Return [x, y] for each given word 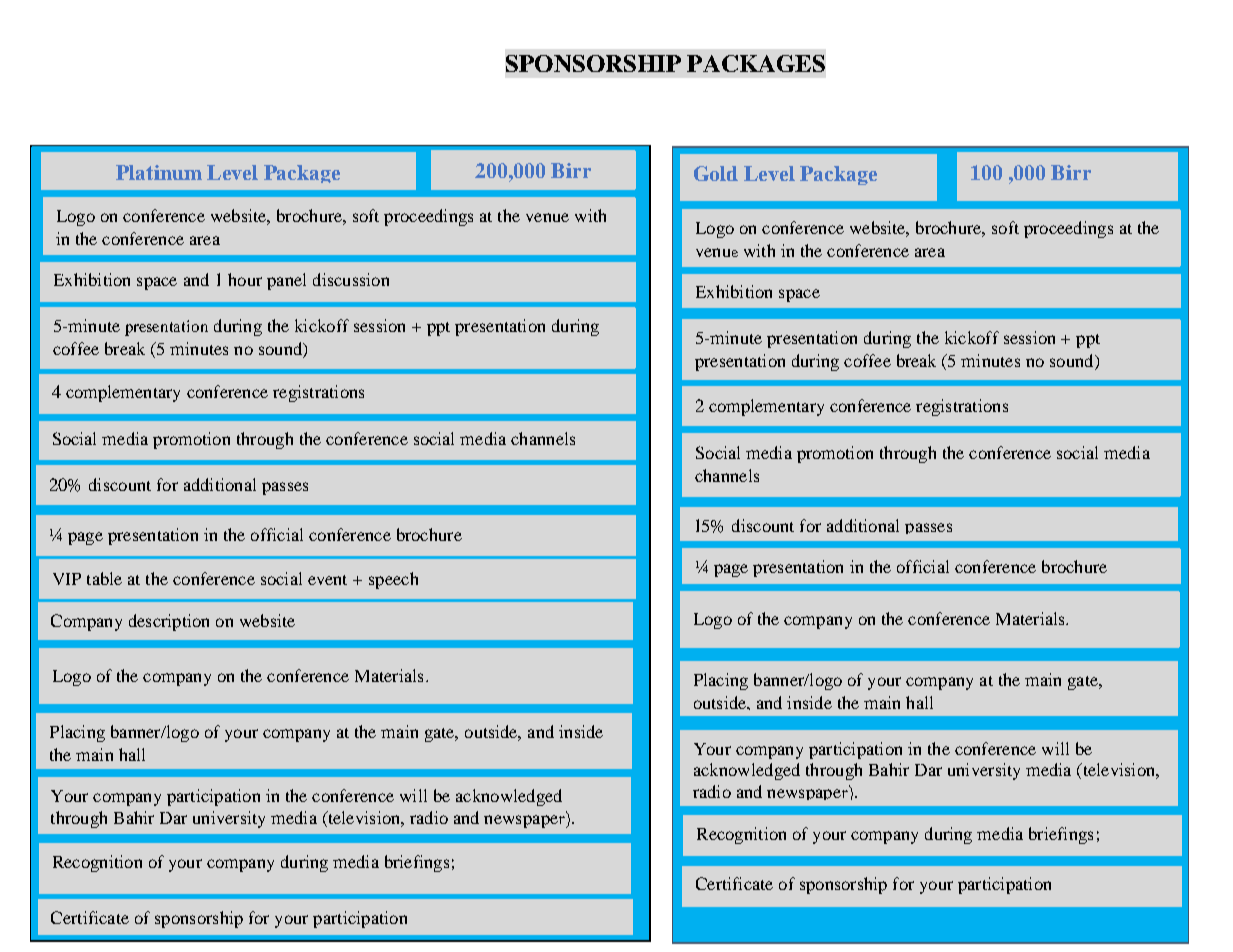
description [169, 622]
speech [393, 580]
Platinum [159, 172]
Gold [716, 173]
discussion [351, 279]
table [104, 578]
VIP [67, 579]
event [327, 580]
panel [286, 281]
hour [245, 279]
